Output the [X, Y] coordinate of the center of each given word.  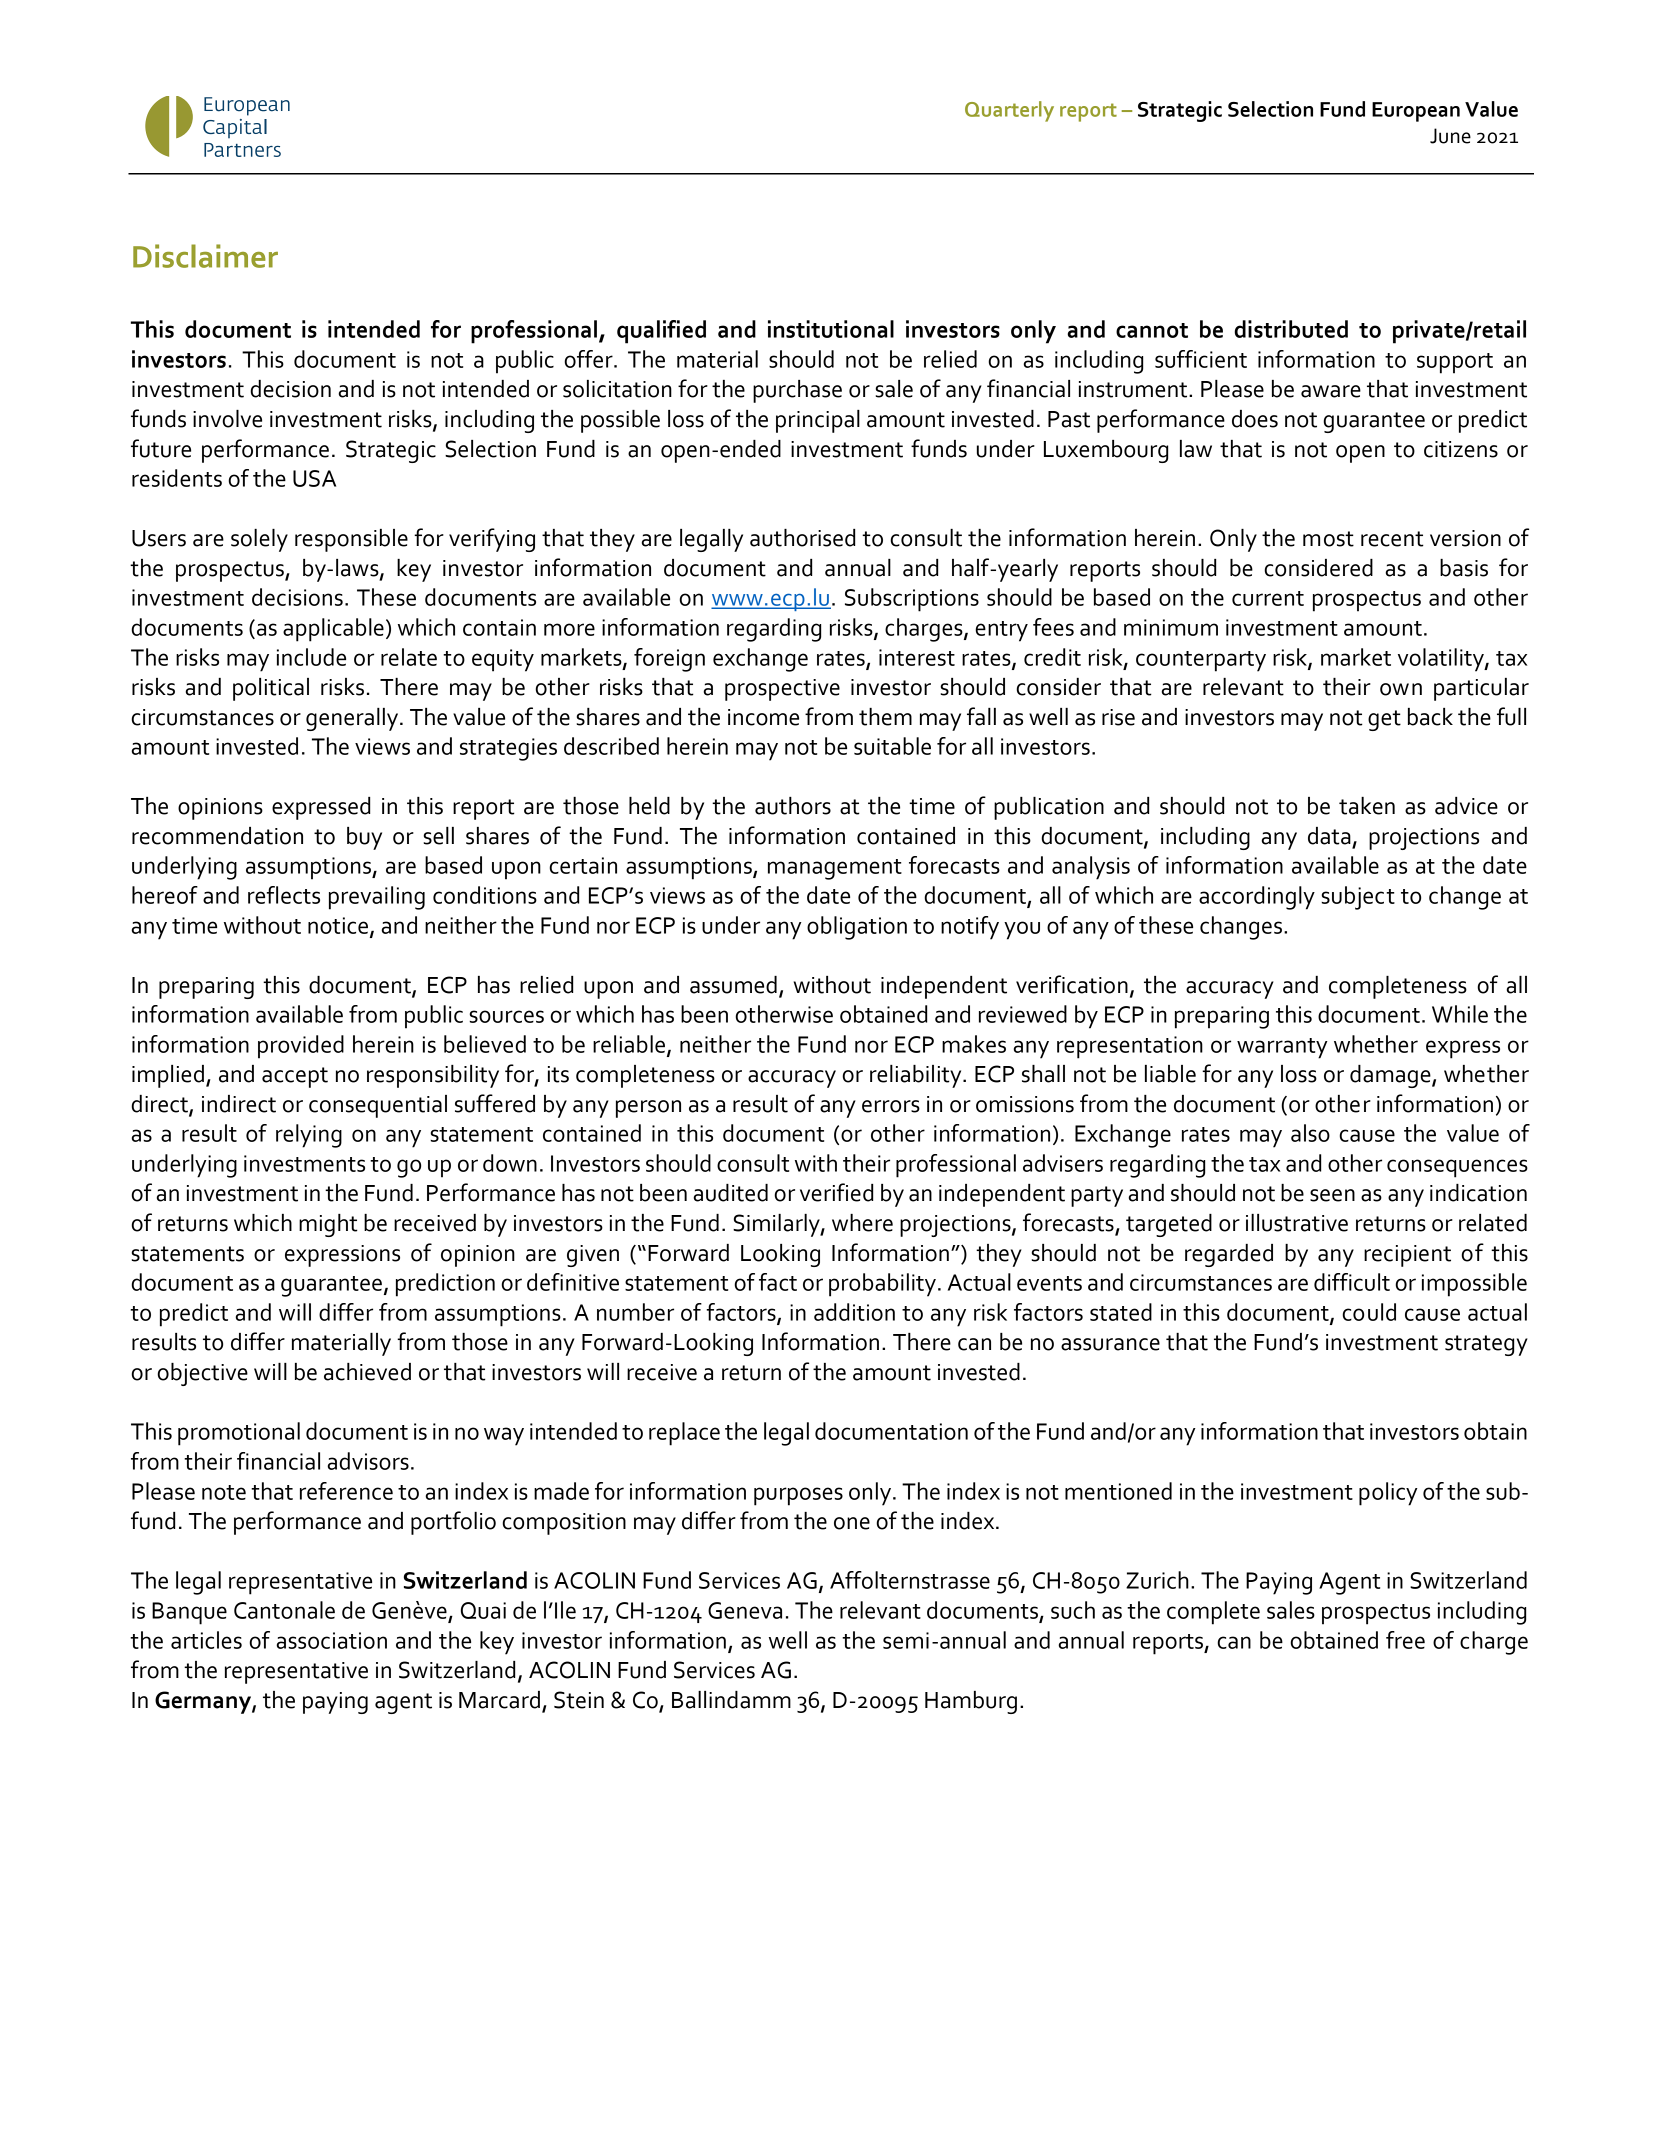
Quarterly [1009, 111]
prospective [782, 690]
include [311, 657]
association [331, 1640]
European [1416, 112]
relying [309, 1136]
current [1268, 598]
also [1310, 1133]
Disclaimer [205, 256]
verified [836, 1192]
